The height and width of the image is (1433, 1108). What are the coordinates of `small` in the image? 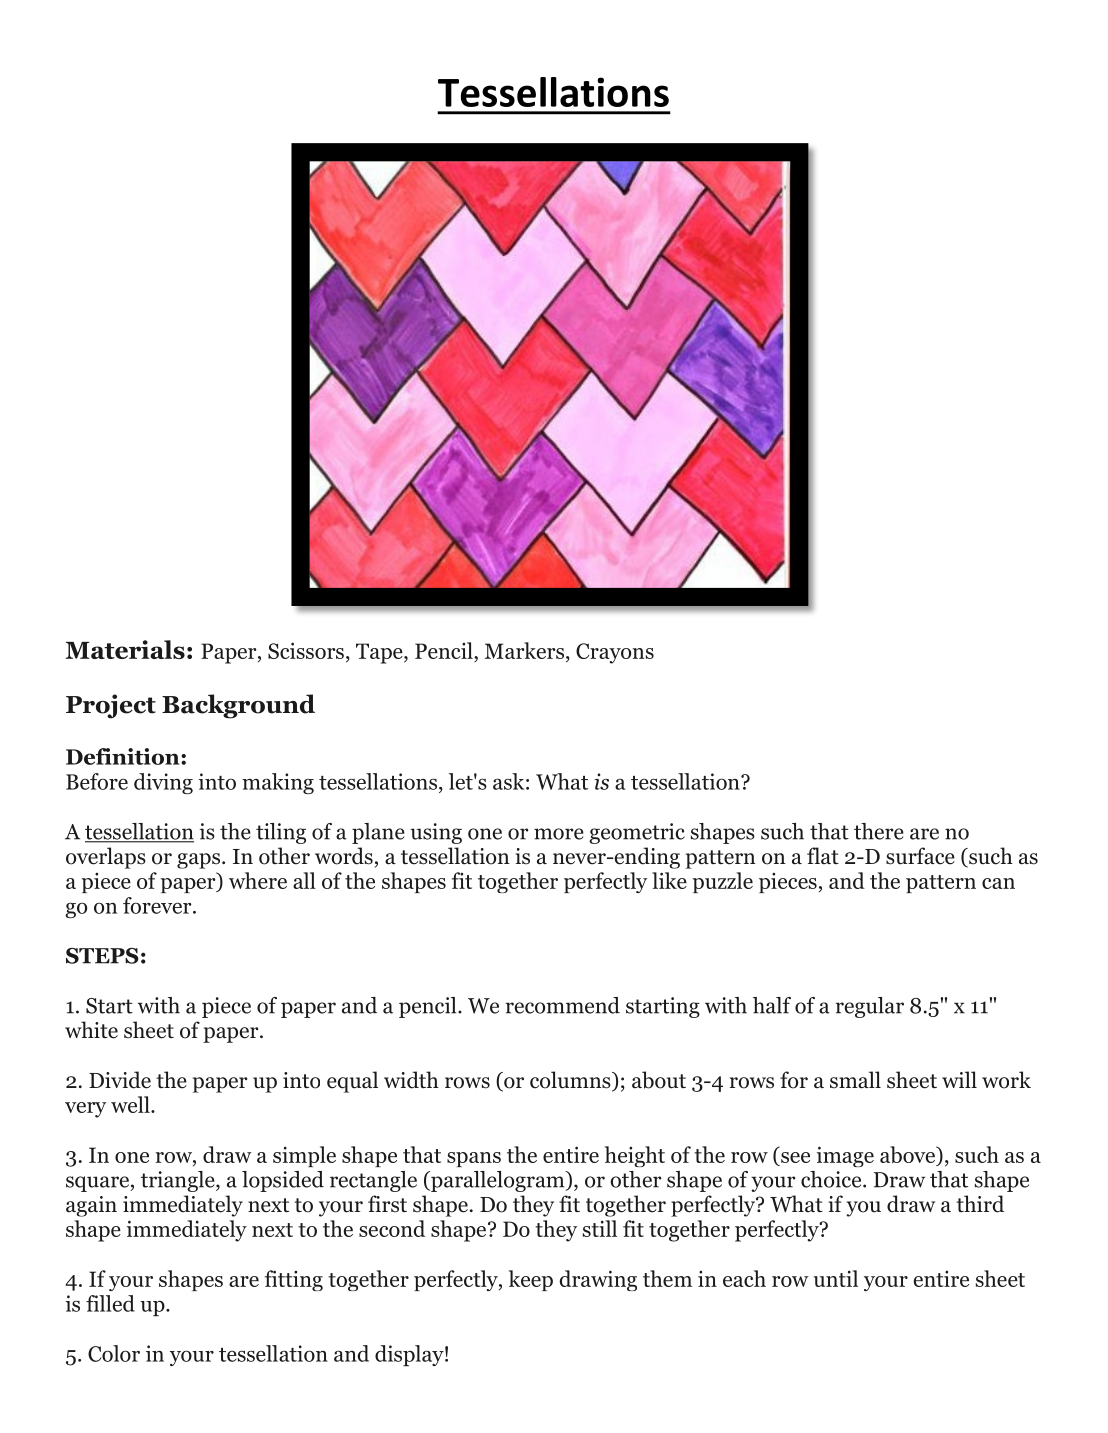 It's located at (855, 1080).
